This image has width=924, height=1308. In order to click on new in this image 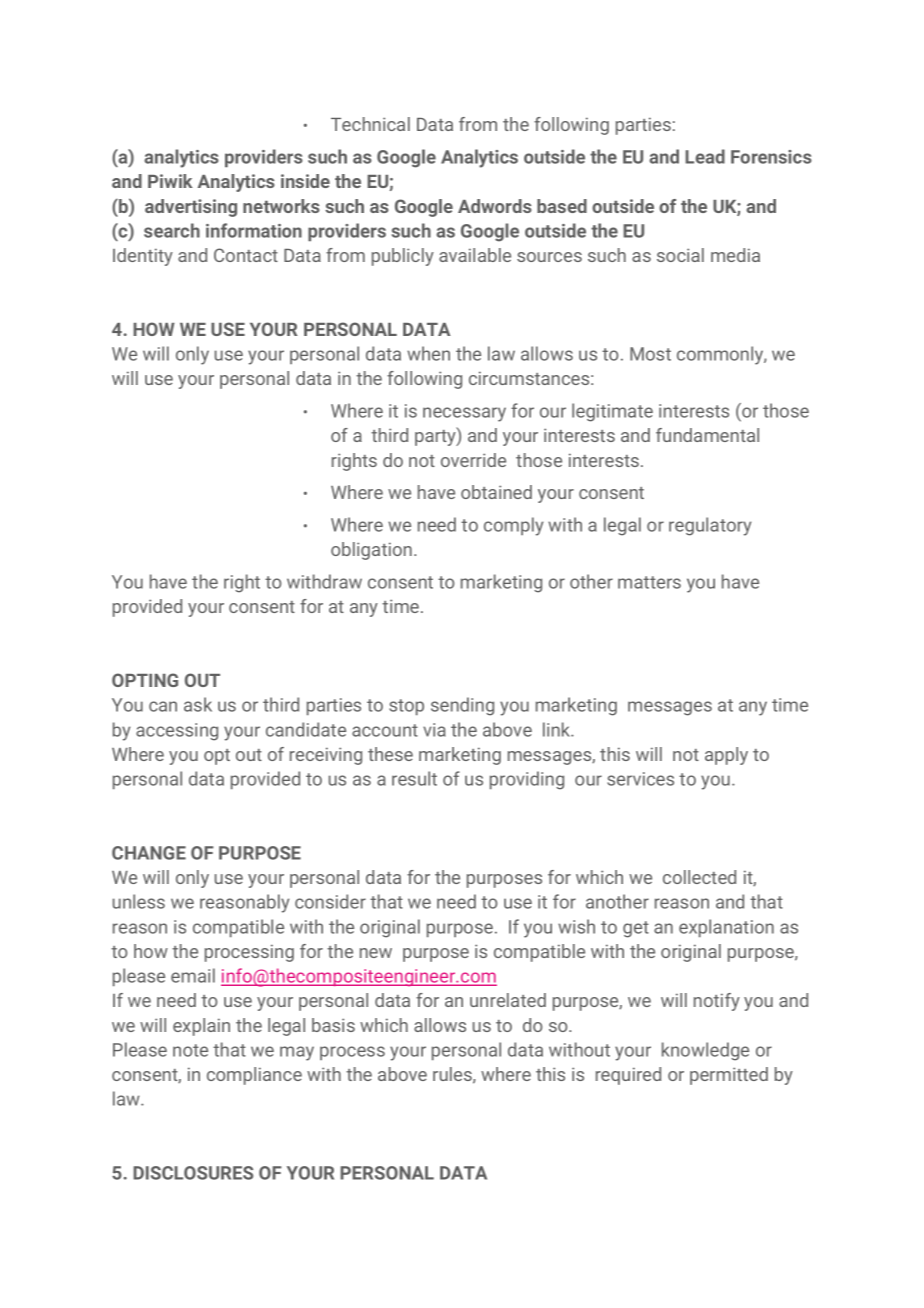, I will do `click(376, 953)`.
